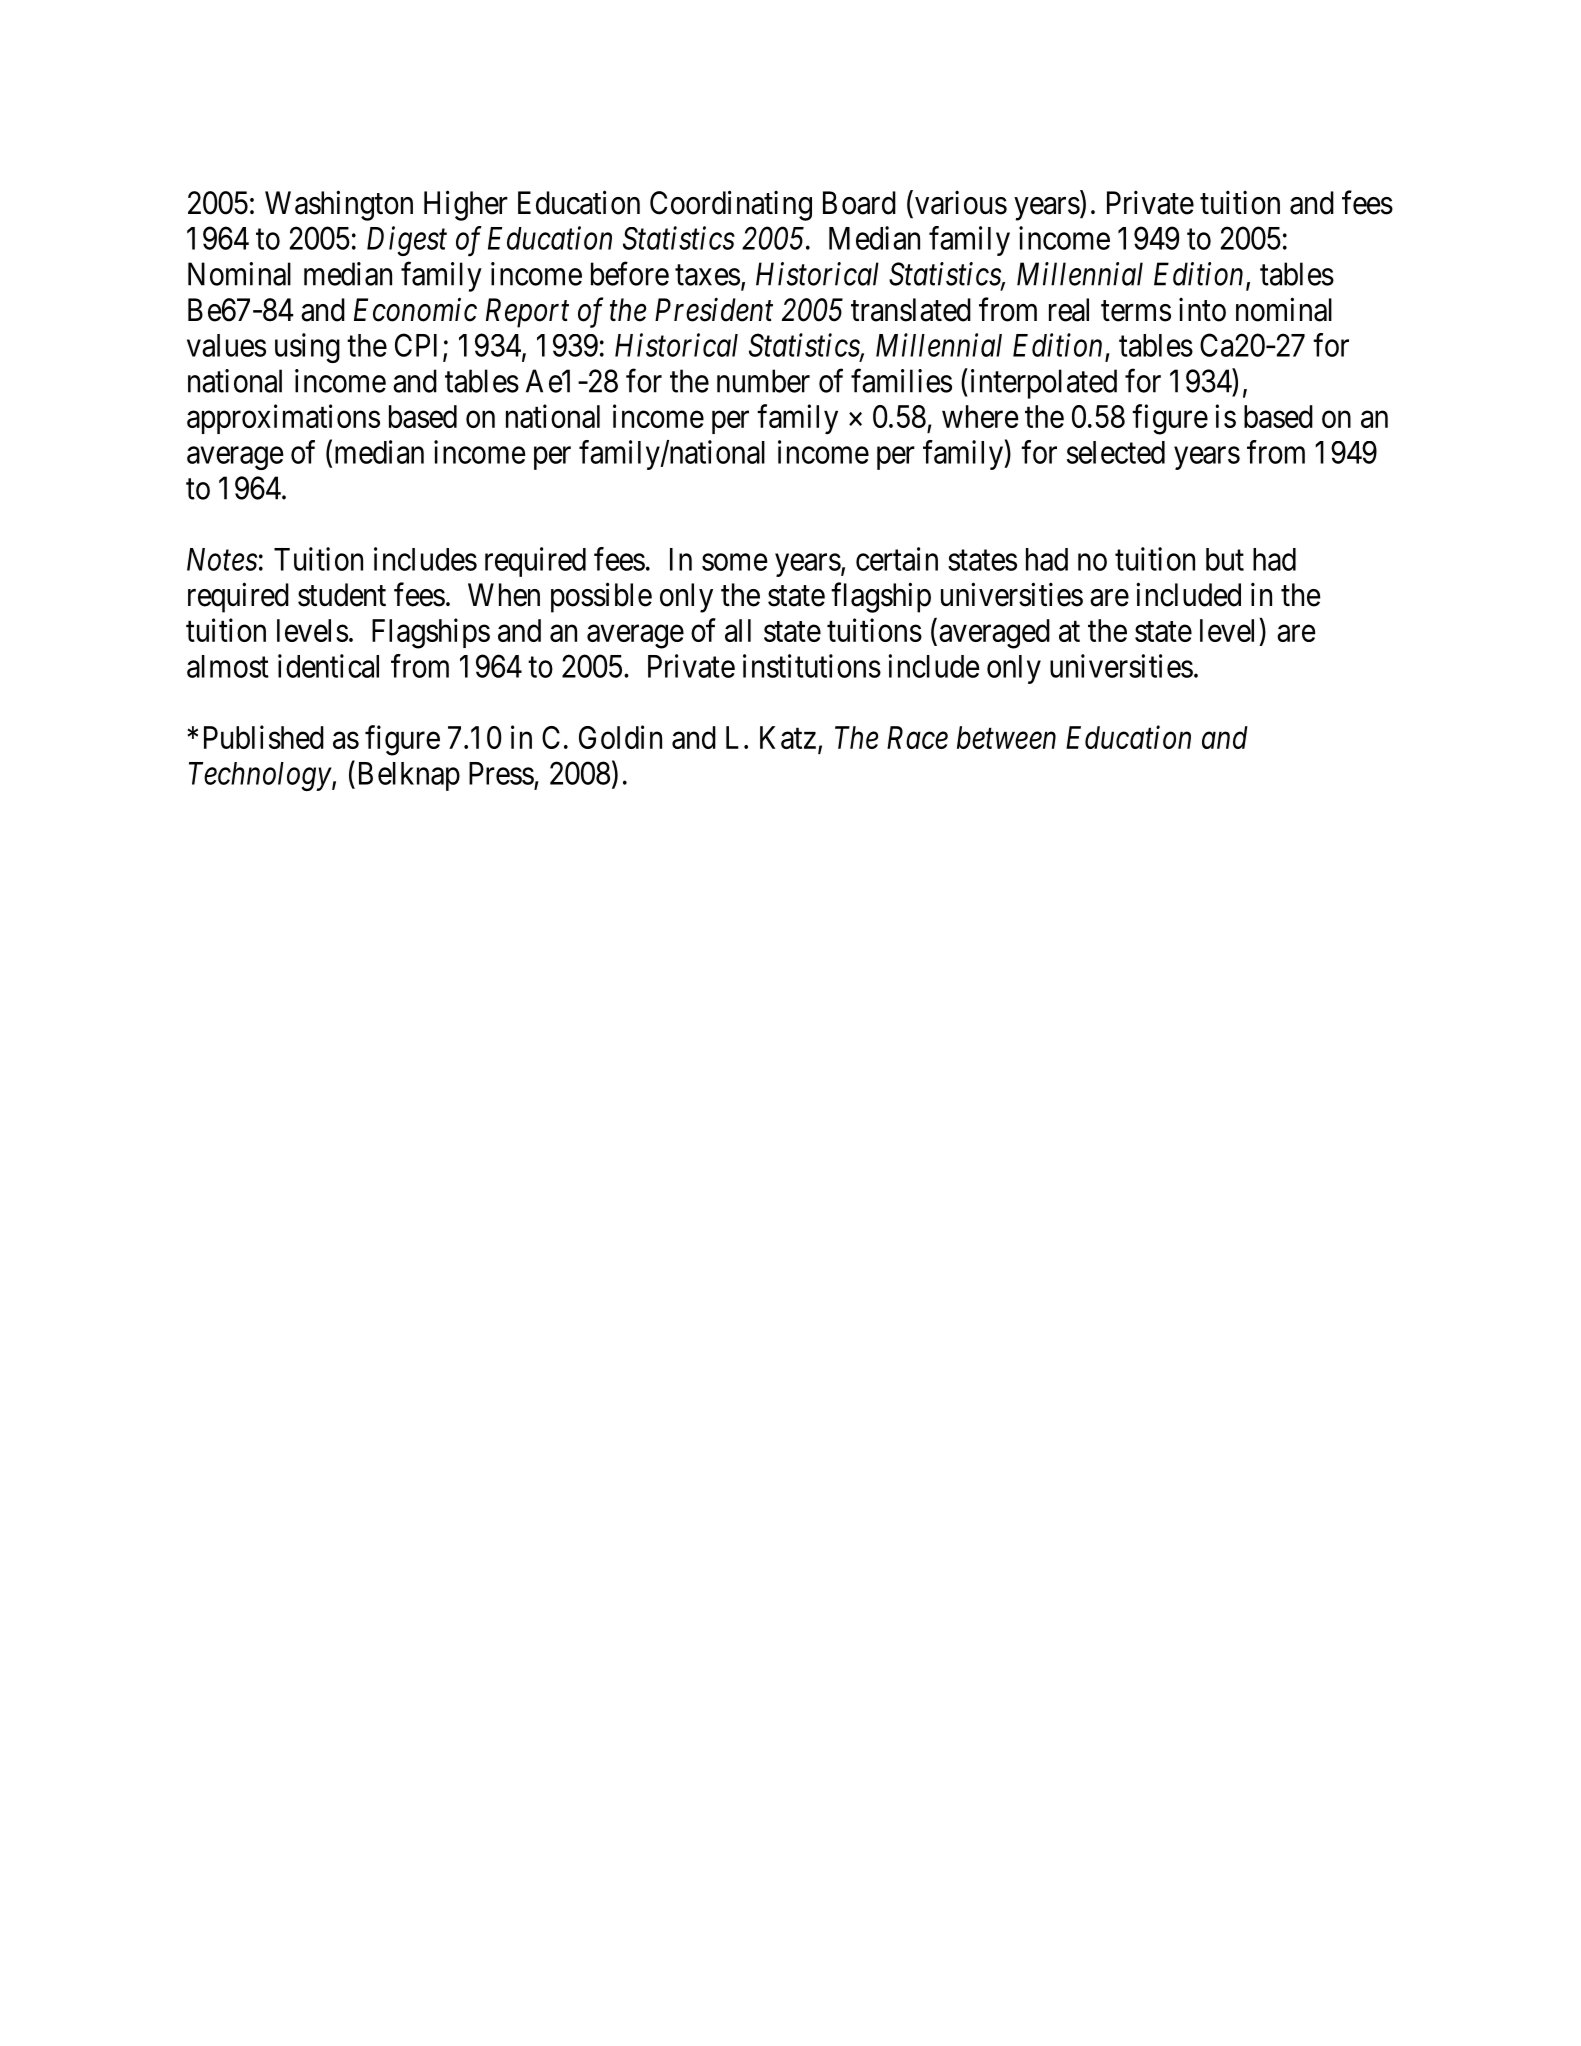  I want to click on student, so click(342, 595).
